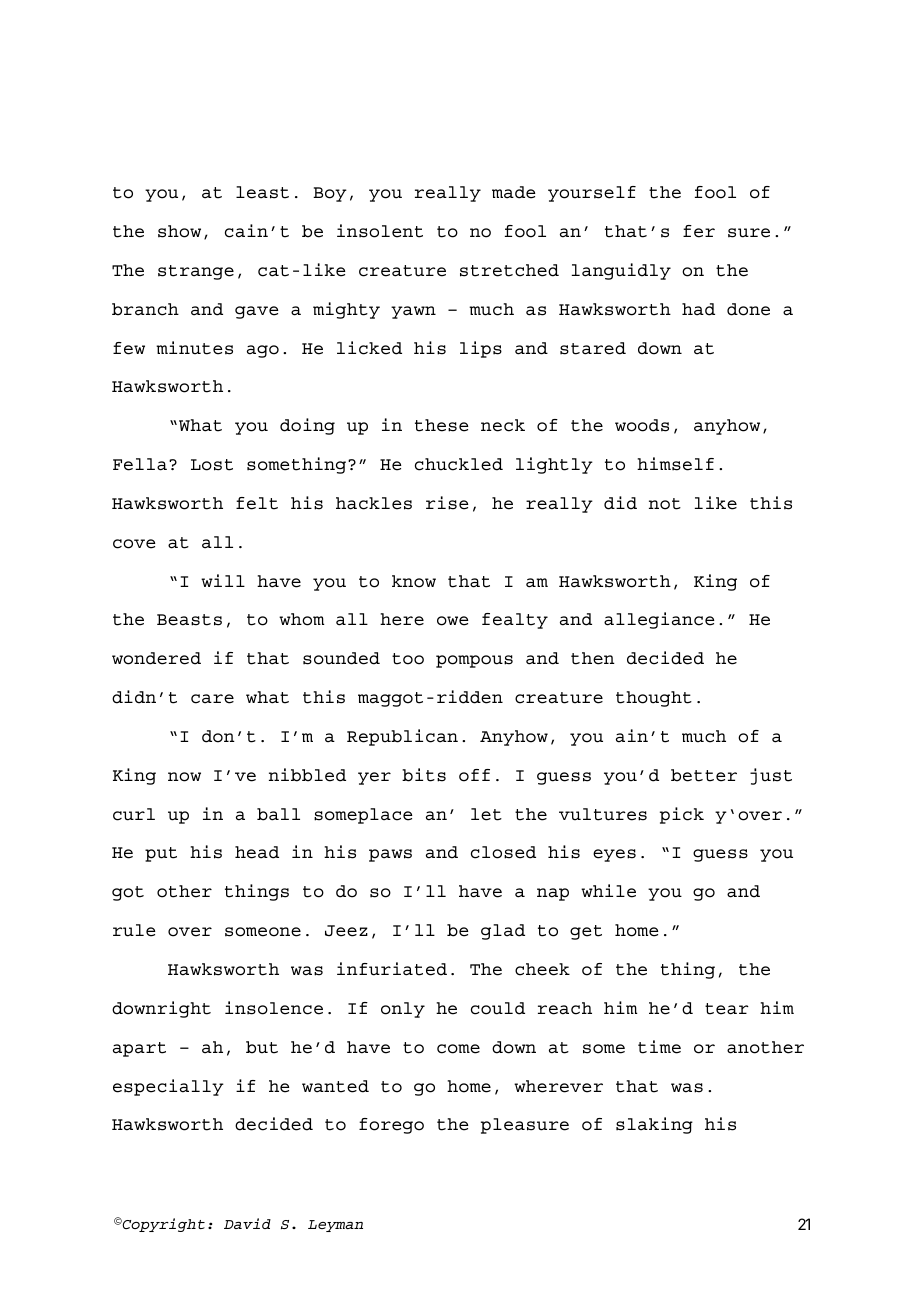 This screenshot has height=1308, width=924. What do you see at coordinates (727, 1009) in the screenshot?
I see `tear` at bounding box center [727, 1009].
